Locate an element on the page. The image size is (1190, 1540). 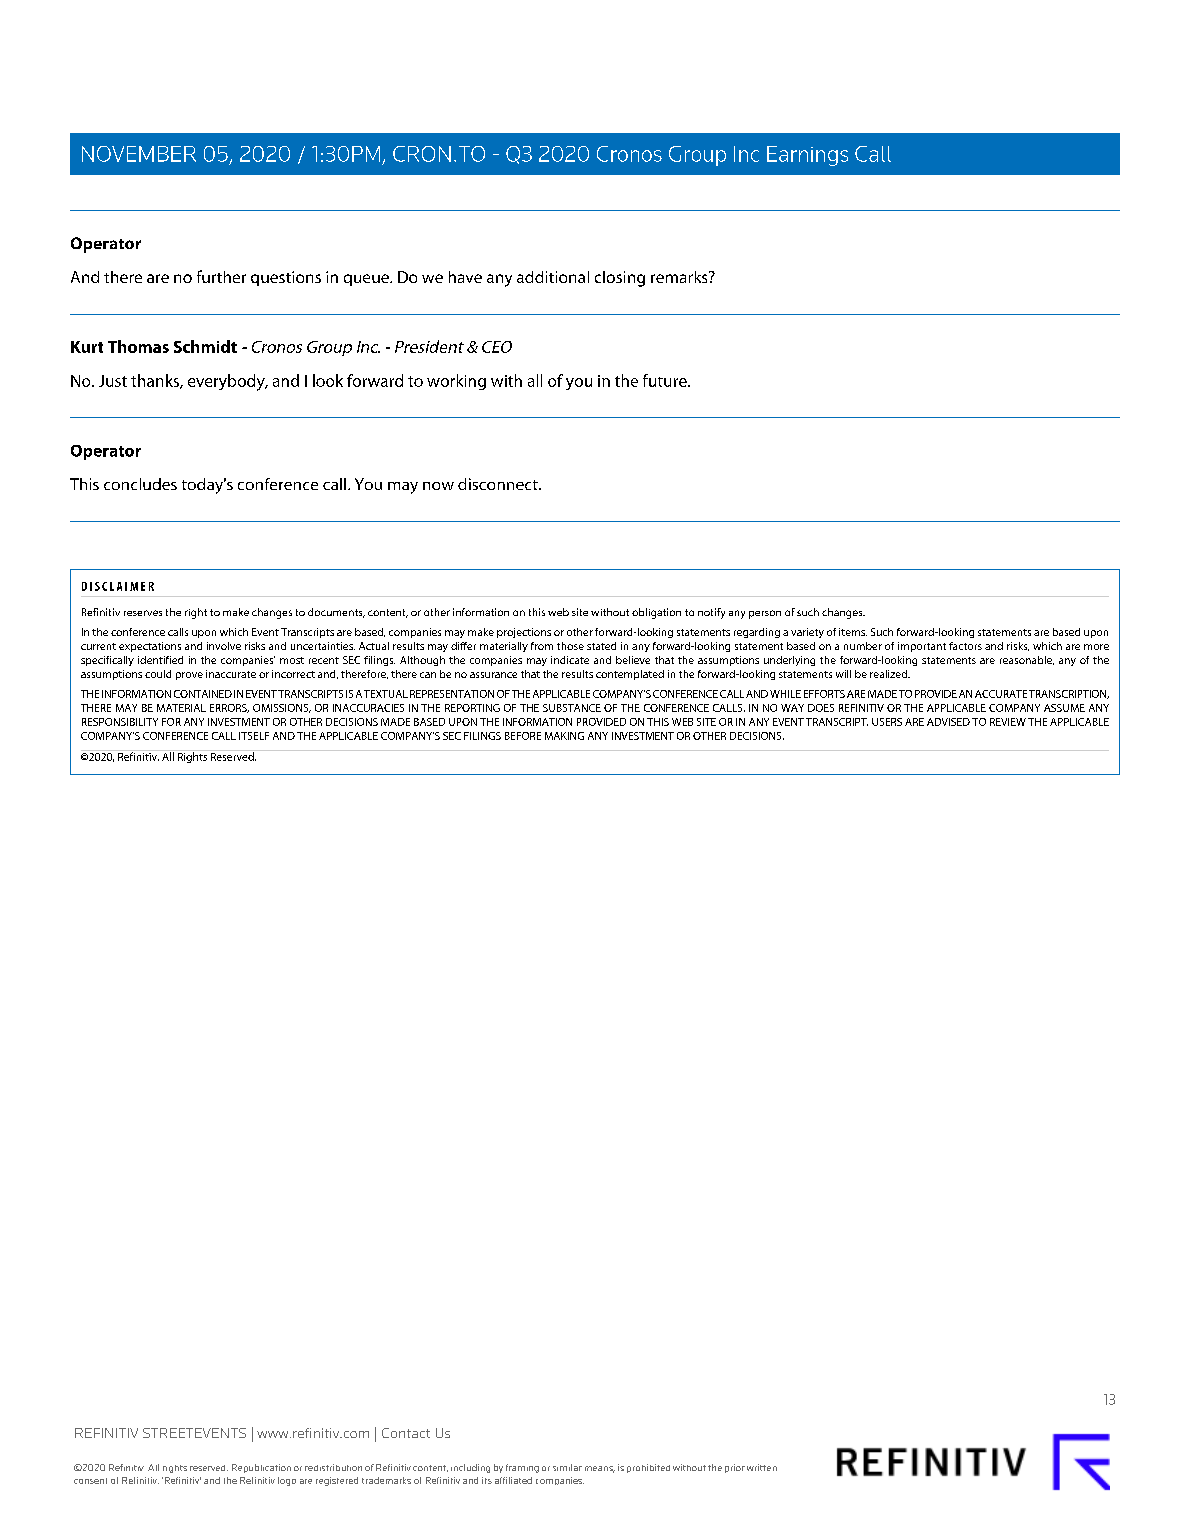
additional is located at coordinates (553, 277).
